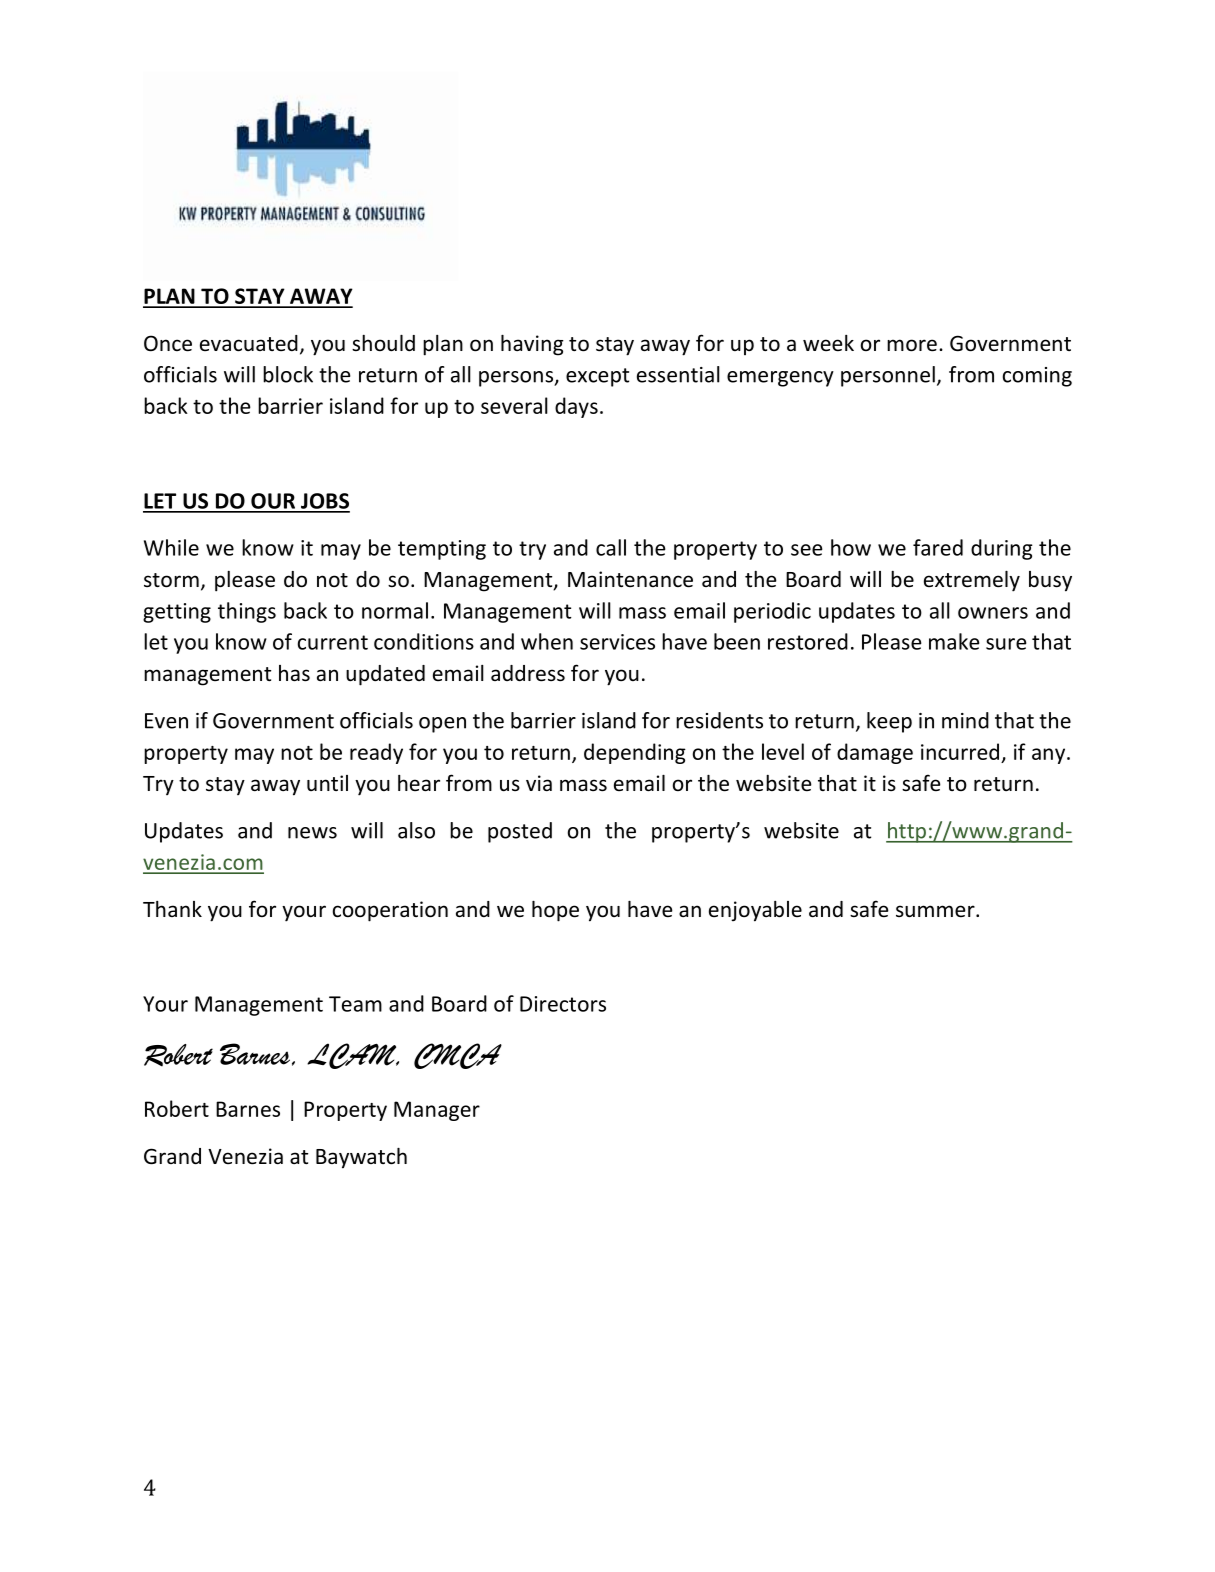  Describe the element at coordinates (597, 377) in the screenshot. I see `except` at that location.
